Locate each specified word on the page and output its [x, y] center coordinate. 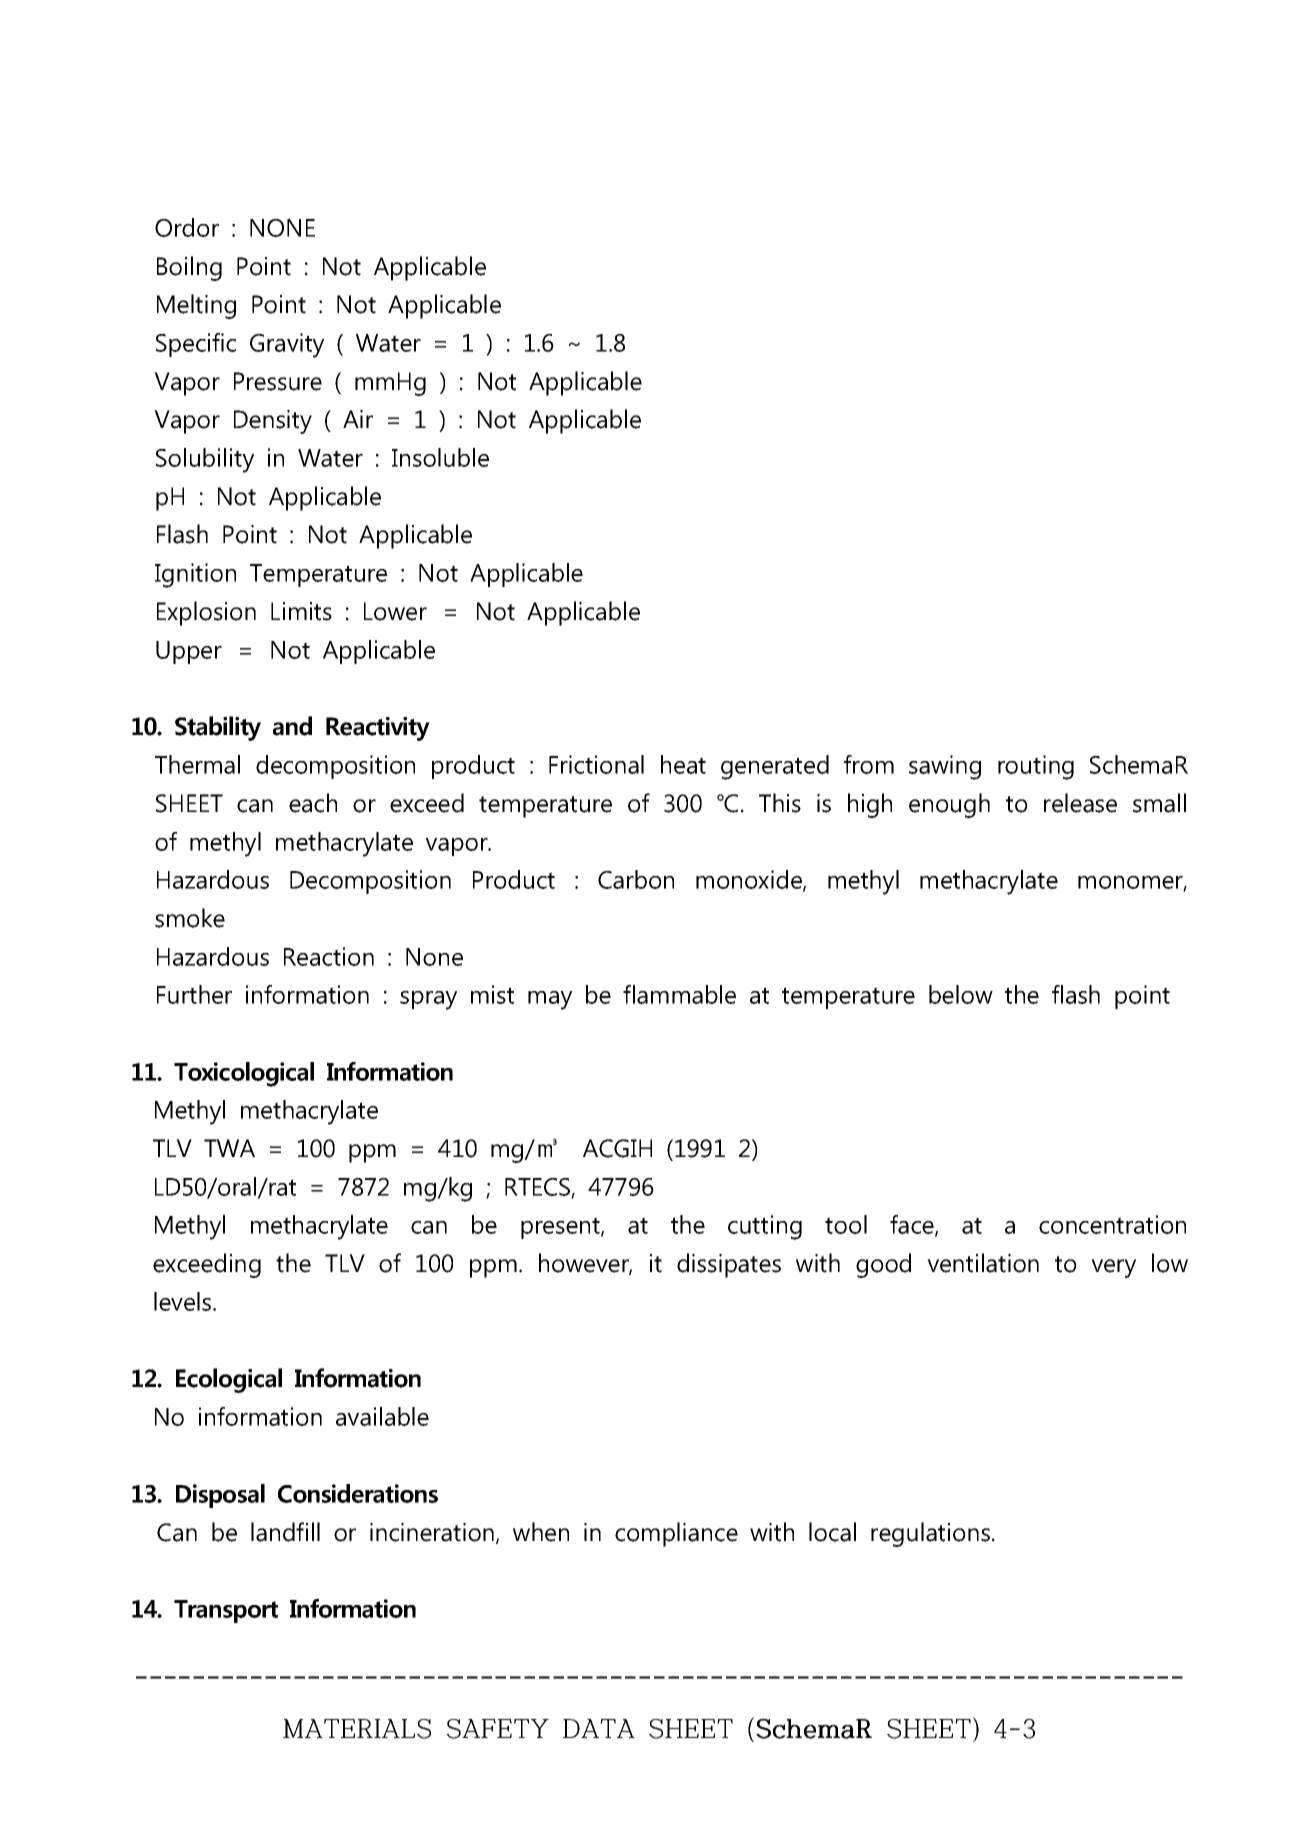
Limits [301, 611]
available [382, 1416]
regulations [930, 1534]
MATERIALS [357, 1729]
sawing [945, 767]
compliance [676, 1534]
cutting [765, 1227]
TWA [229, 1148]
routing [1036, 767]
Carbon [636, 879]
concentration [1112, 1224]
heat [683, 764]
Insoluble [440, 457]
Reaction [329, 956]
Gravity [287, 345]
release [1080, 803]
